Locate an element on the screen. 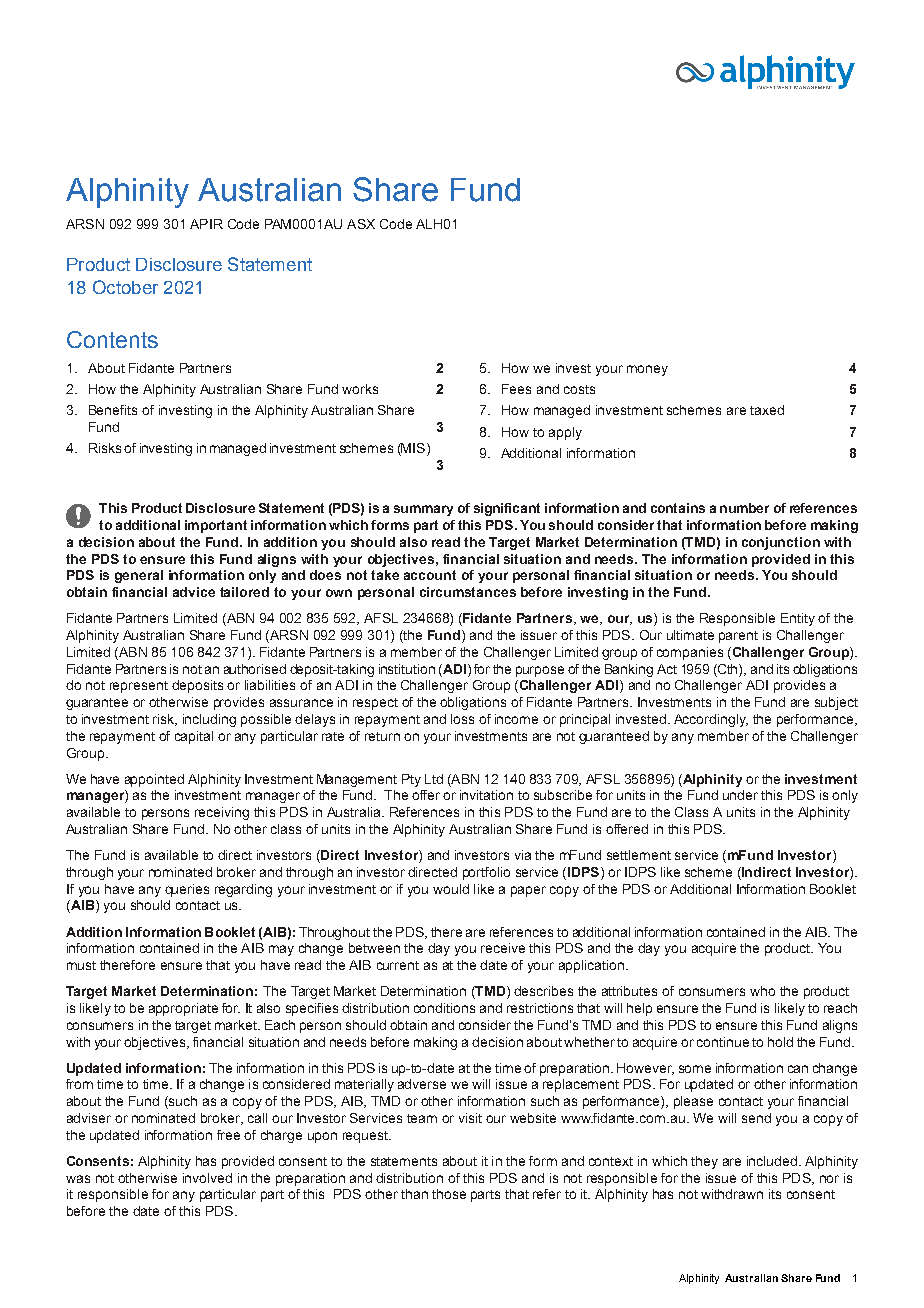 The height and width of the screenshot is (1308, 924). advice is located at coordinates (194, 592).
